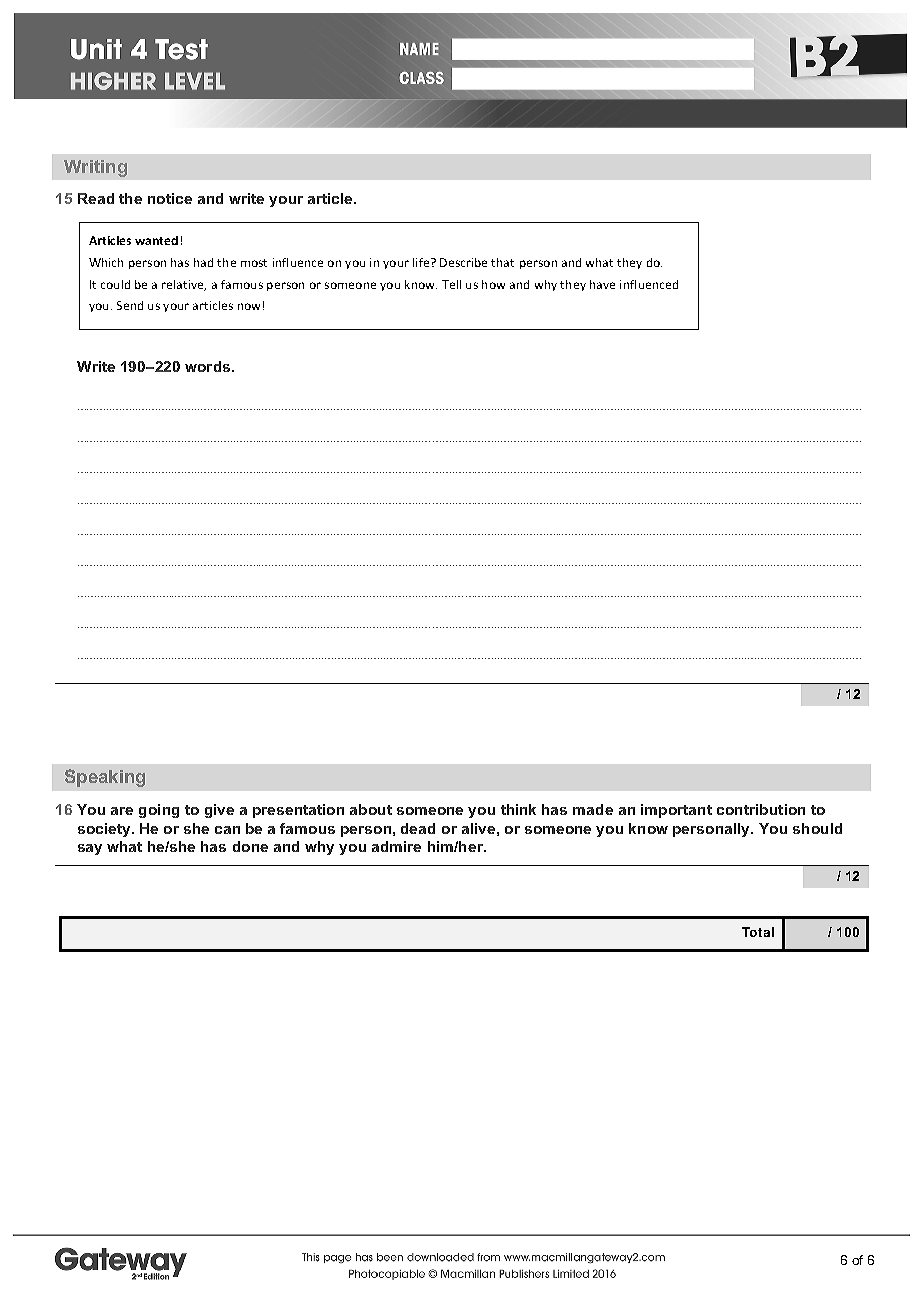 Image resolution: width=924 pixels, height=1308 pixels. Describe the element at coordinates (451, 284) in the screenshot. I see `Tell` at that location.
